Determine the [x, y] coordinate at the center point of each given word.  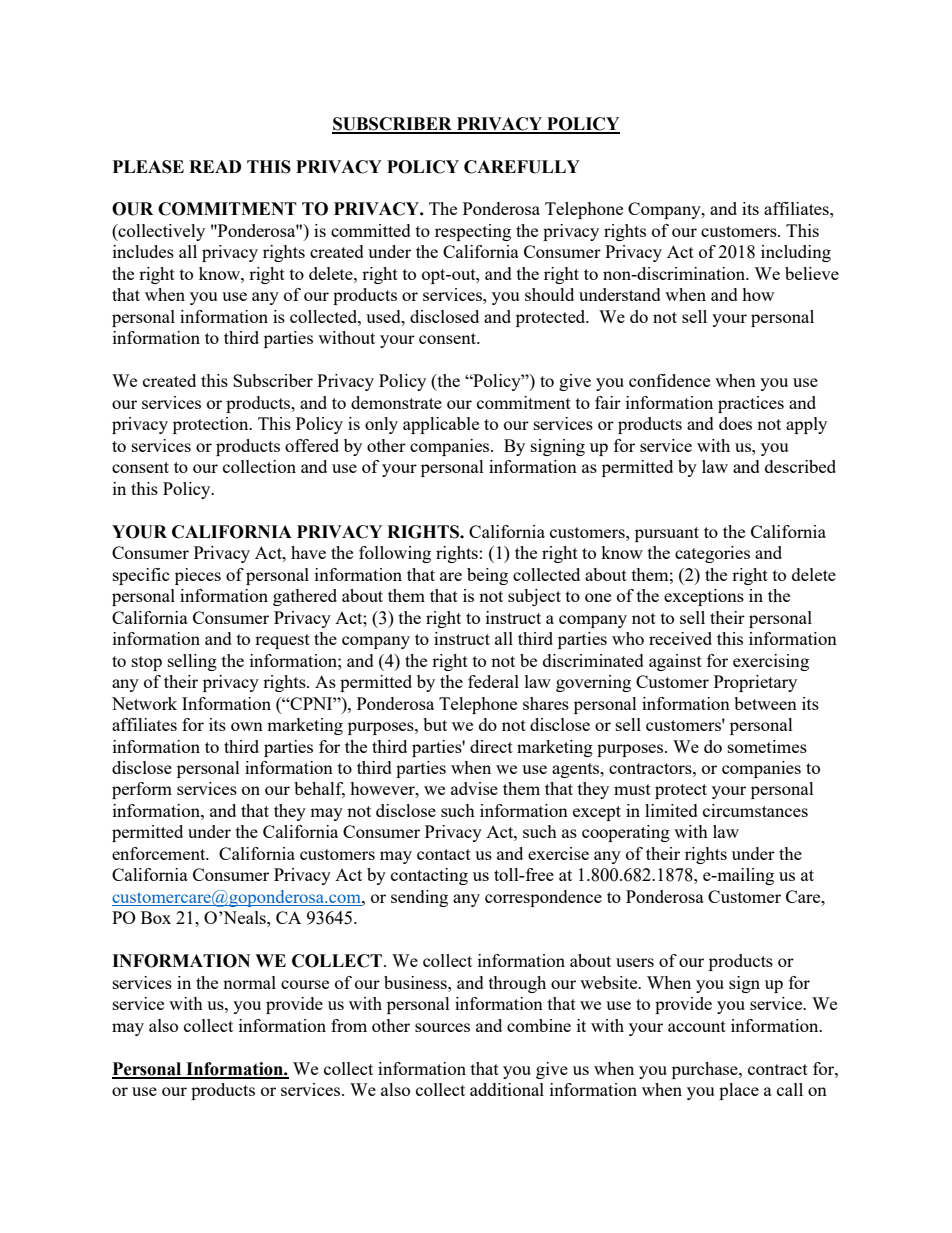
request [282, 641]
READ [215, 166]
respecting [473, 232]
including [796, 253]
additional [507, 1089]
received [680, 638]
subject [534, 597]
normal [249, 982]
